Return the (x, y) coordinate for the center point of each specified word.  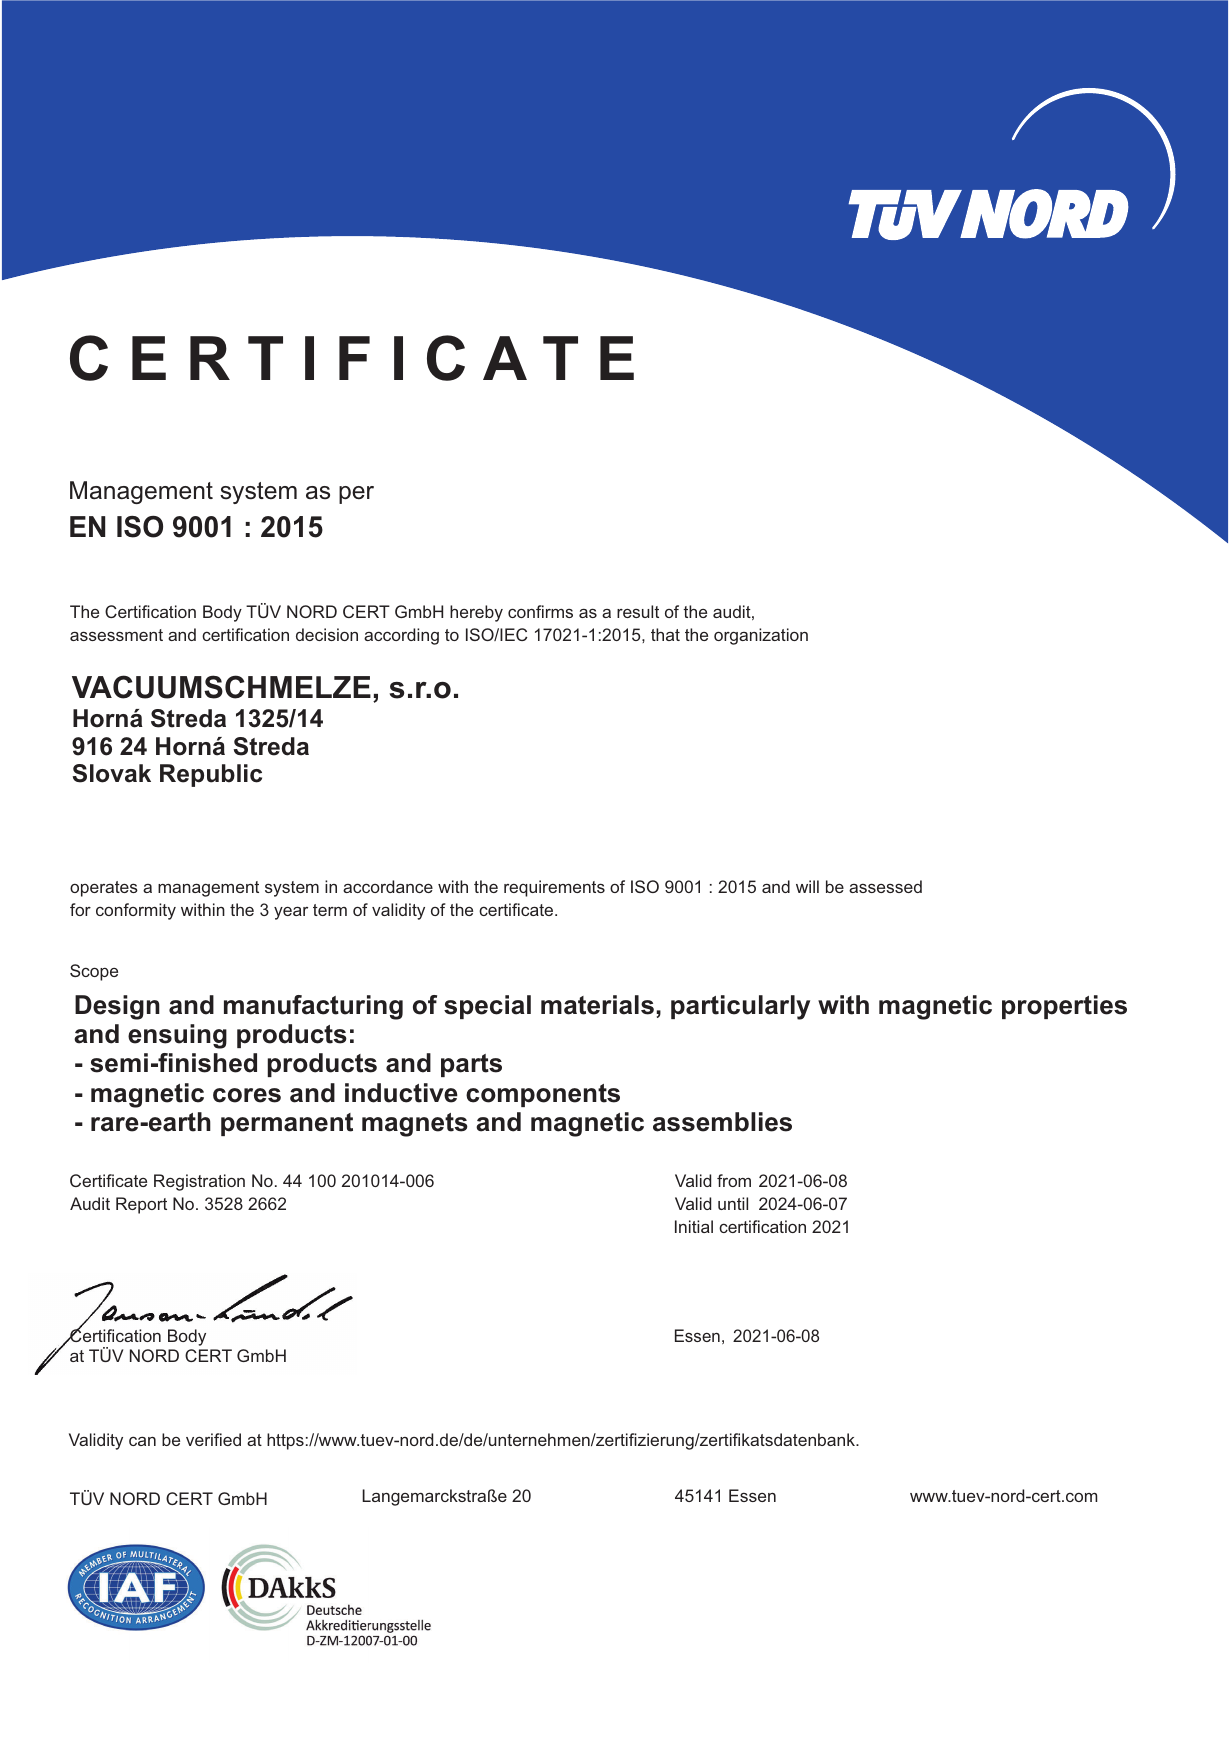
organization (761, 636)
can (142, 1441)
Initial (694, 1226)
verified (213, 1439)
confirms (540, 611)
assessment (116, 635)
